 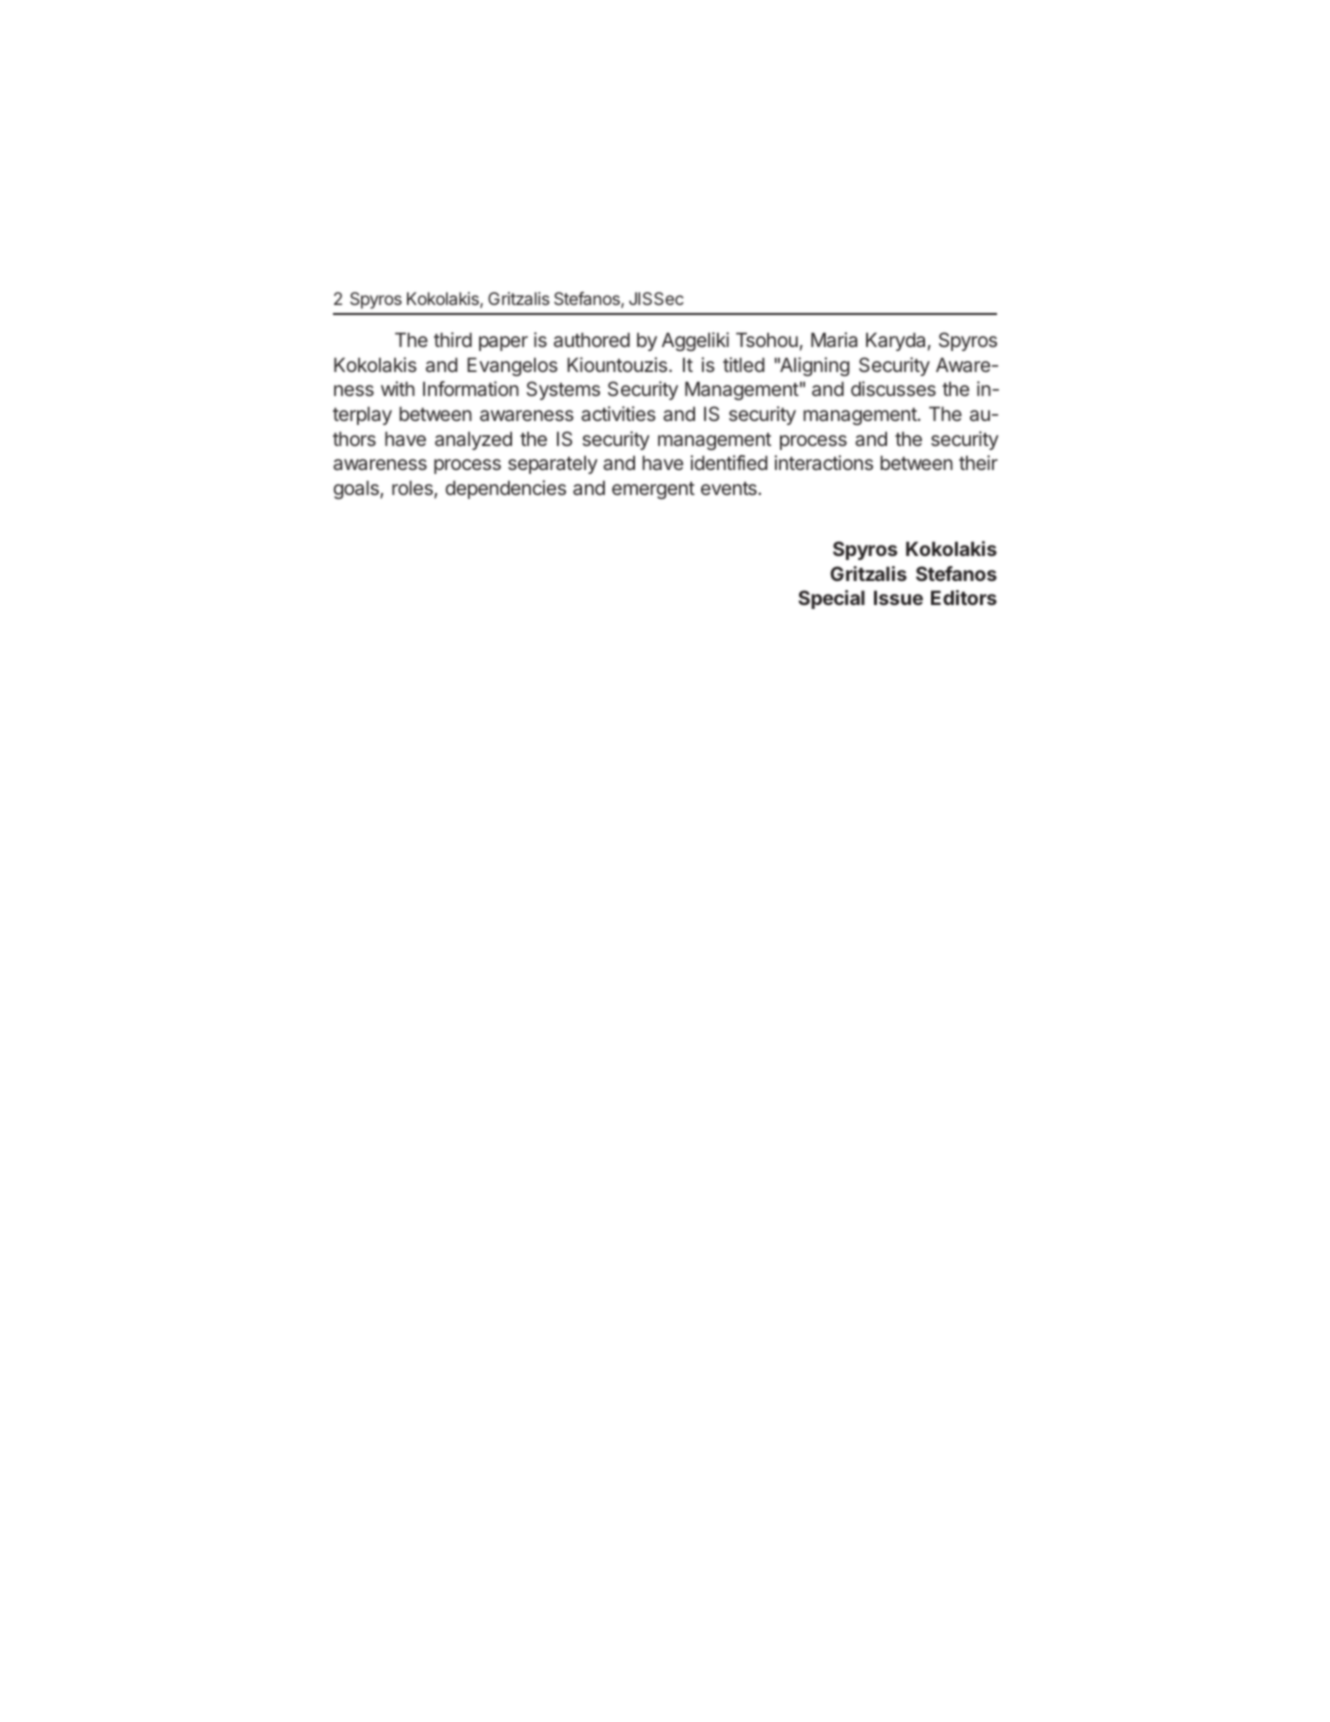 What do you see at coordinates (413, 489) in the image?
I see `roles` at bounding box center [413, 489].
